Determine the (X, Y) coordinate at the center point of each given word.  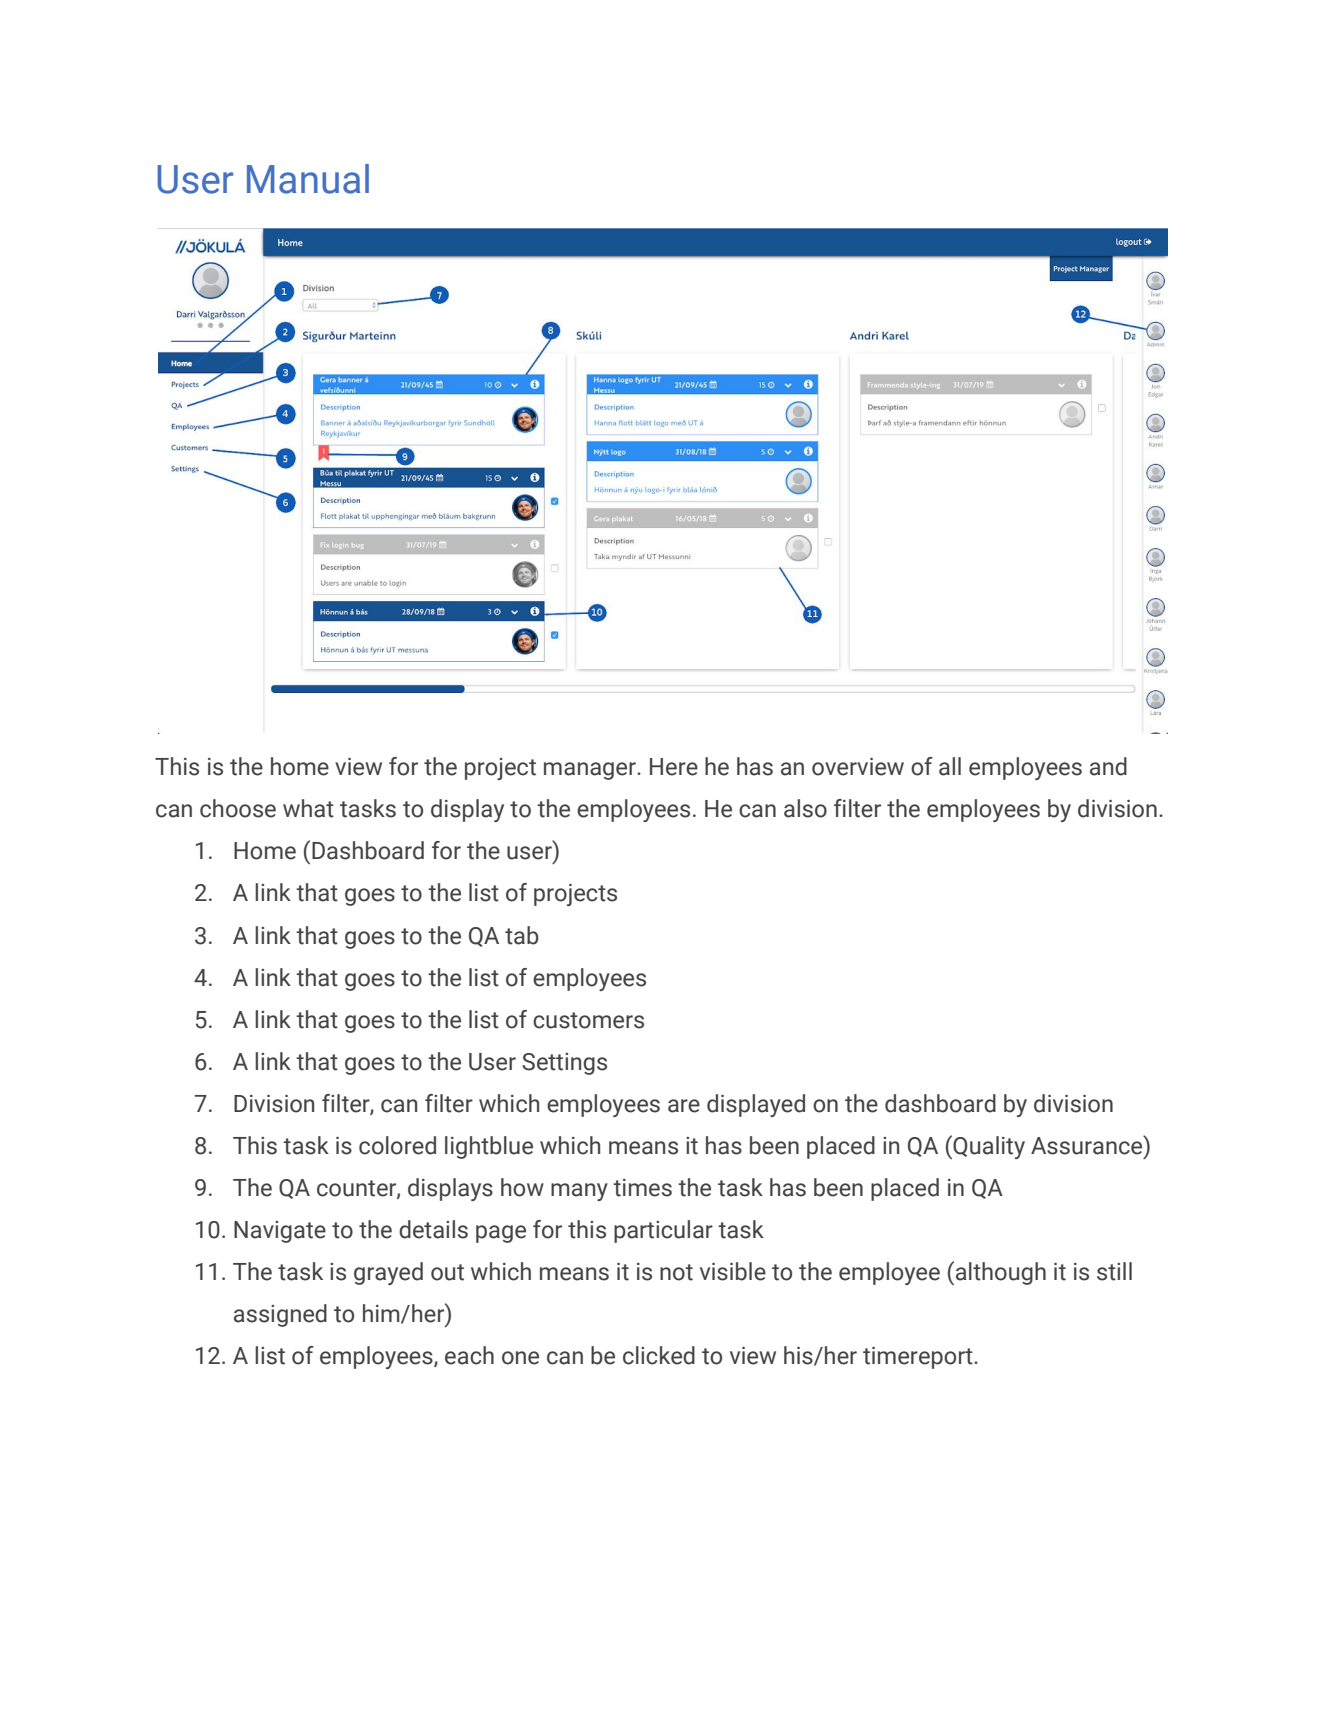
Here (674, 767)
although (1001, 1273)
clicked (659, 1355)
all (950, 766)
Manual (308, 179)
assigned (280, 1315)
